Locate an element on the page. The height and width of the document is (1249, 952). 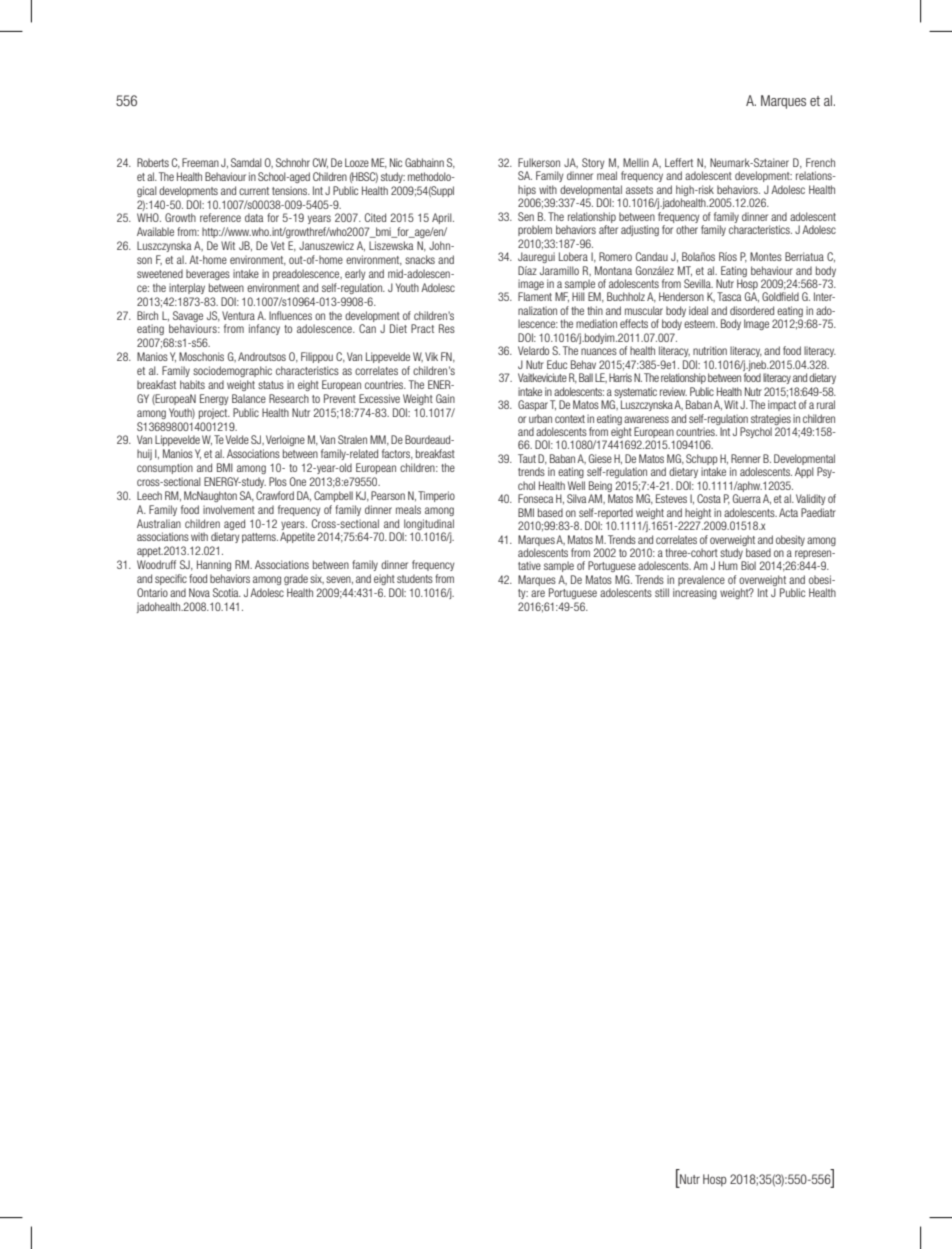
Scotia is located at coordinates (227, 592).
